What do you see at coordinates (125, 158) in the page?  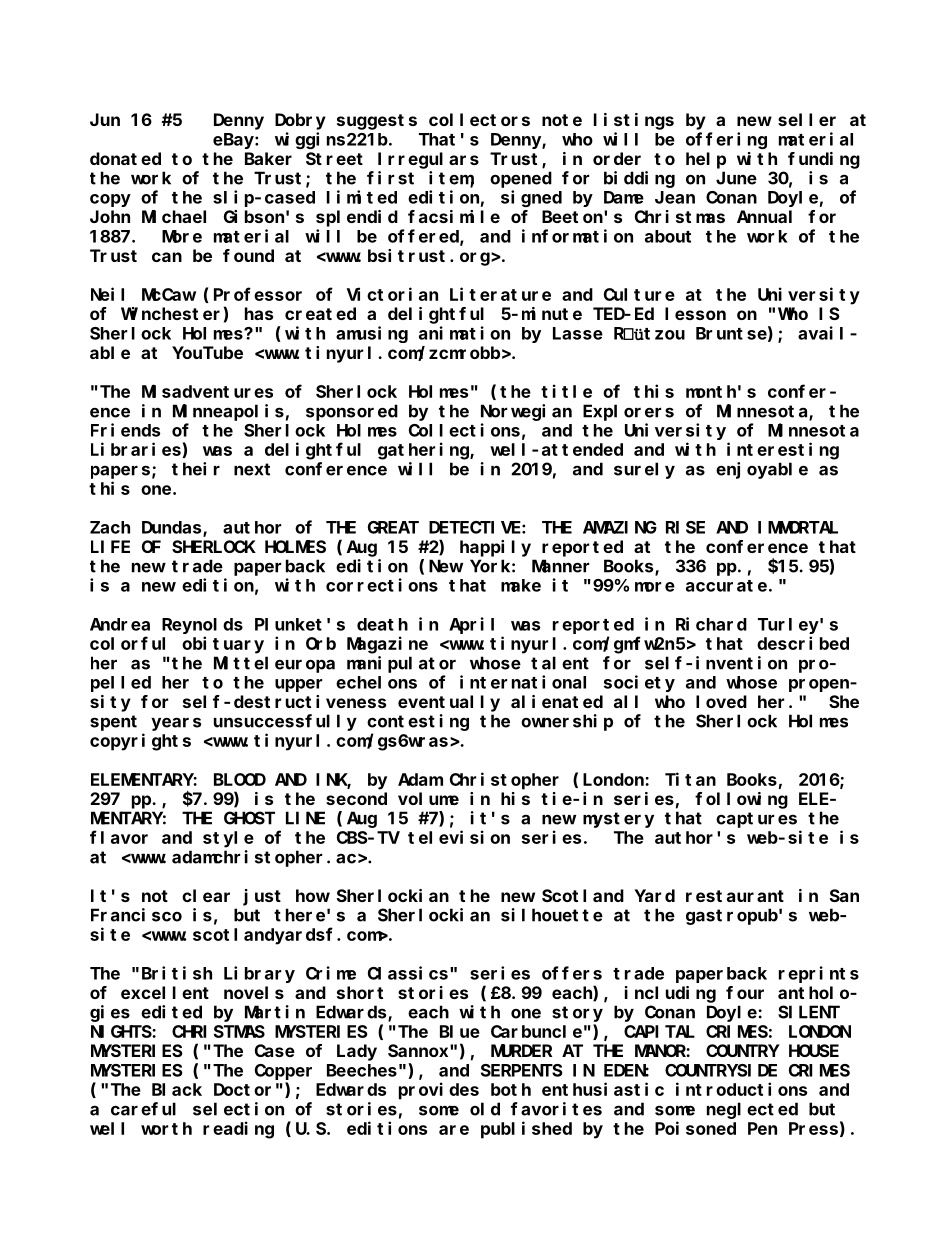 I see `donated` at bounding box center [125, 158].
